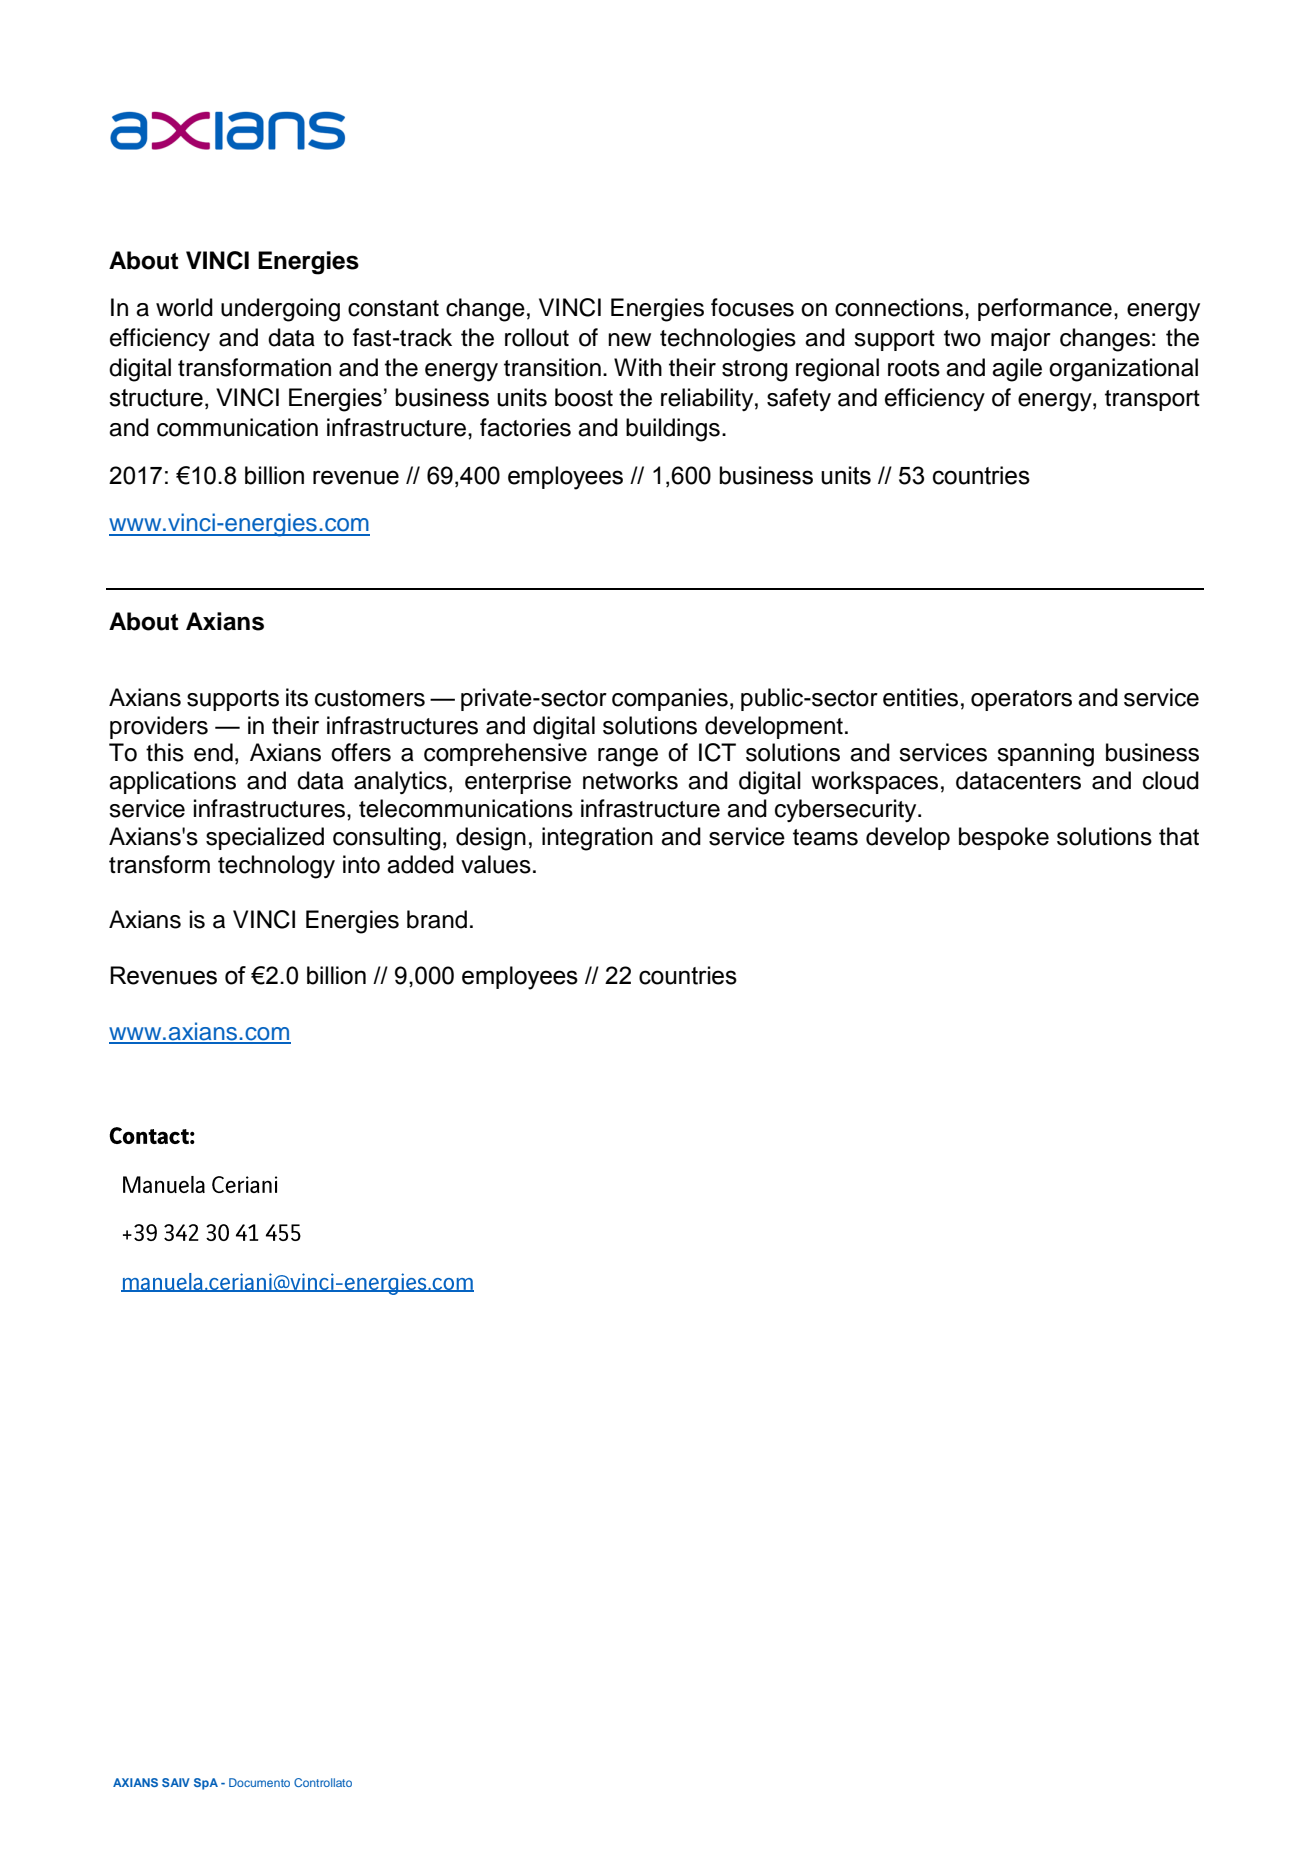  Describe the element at coordinates (597, 839) in the screenshot. I see `integration` at that location.
